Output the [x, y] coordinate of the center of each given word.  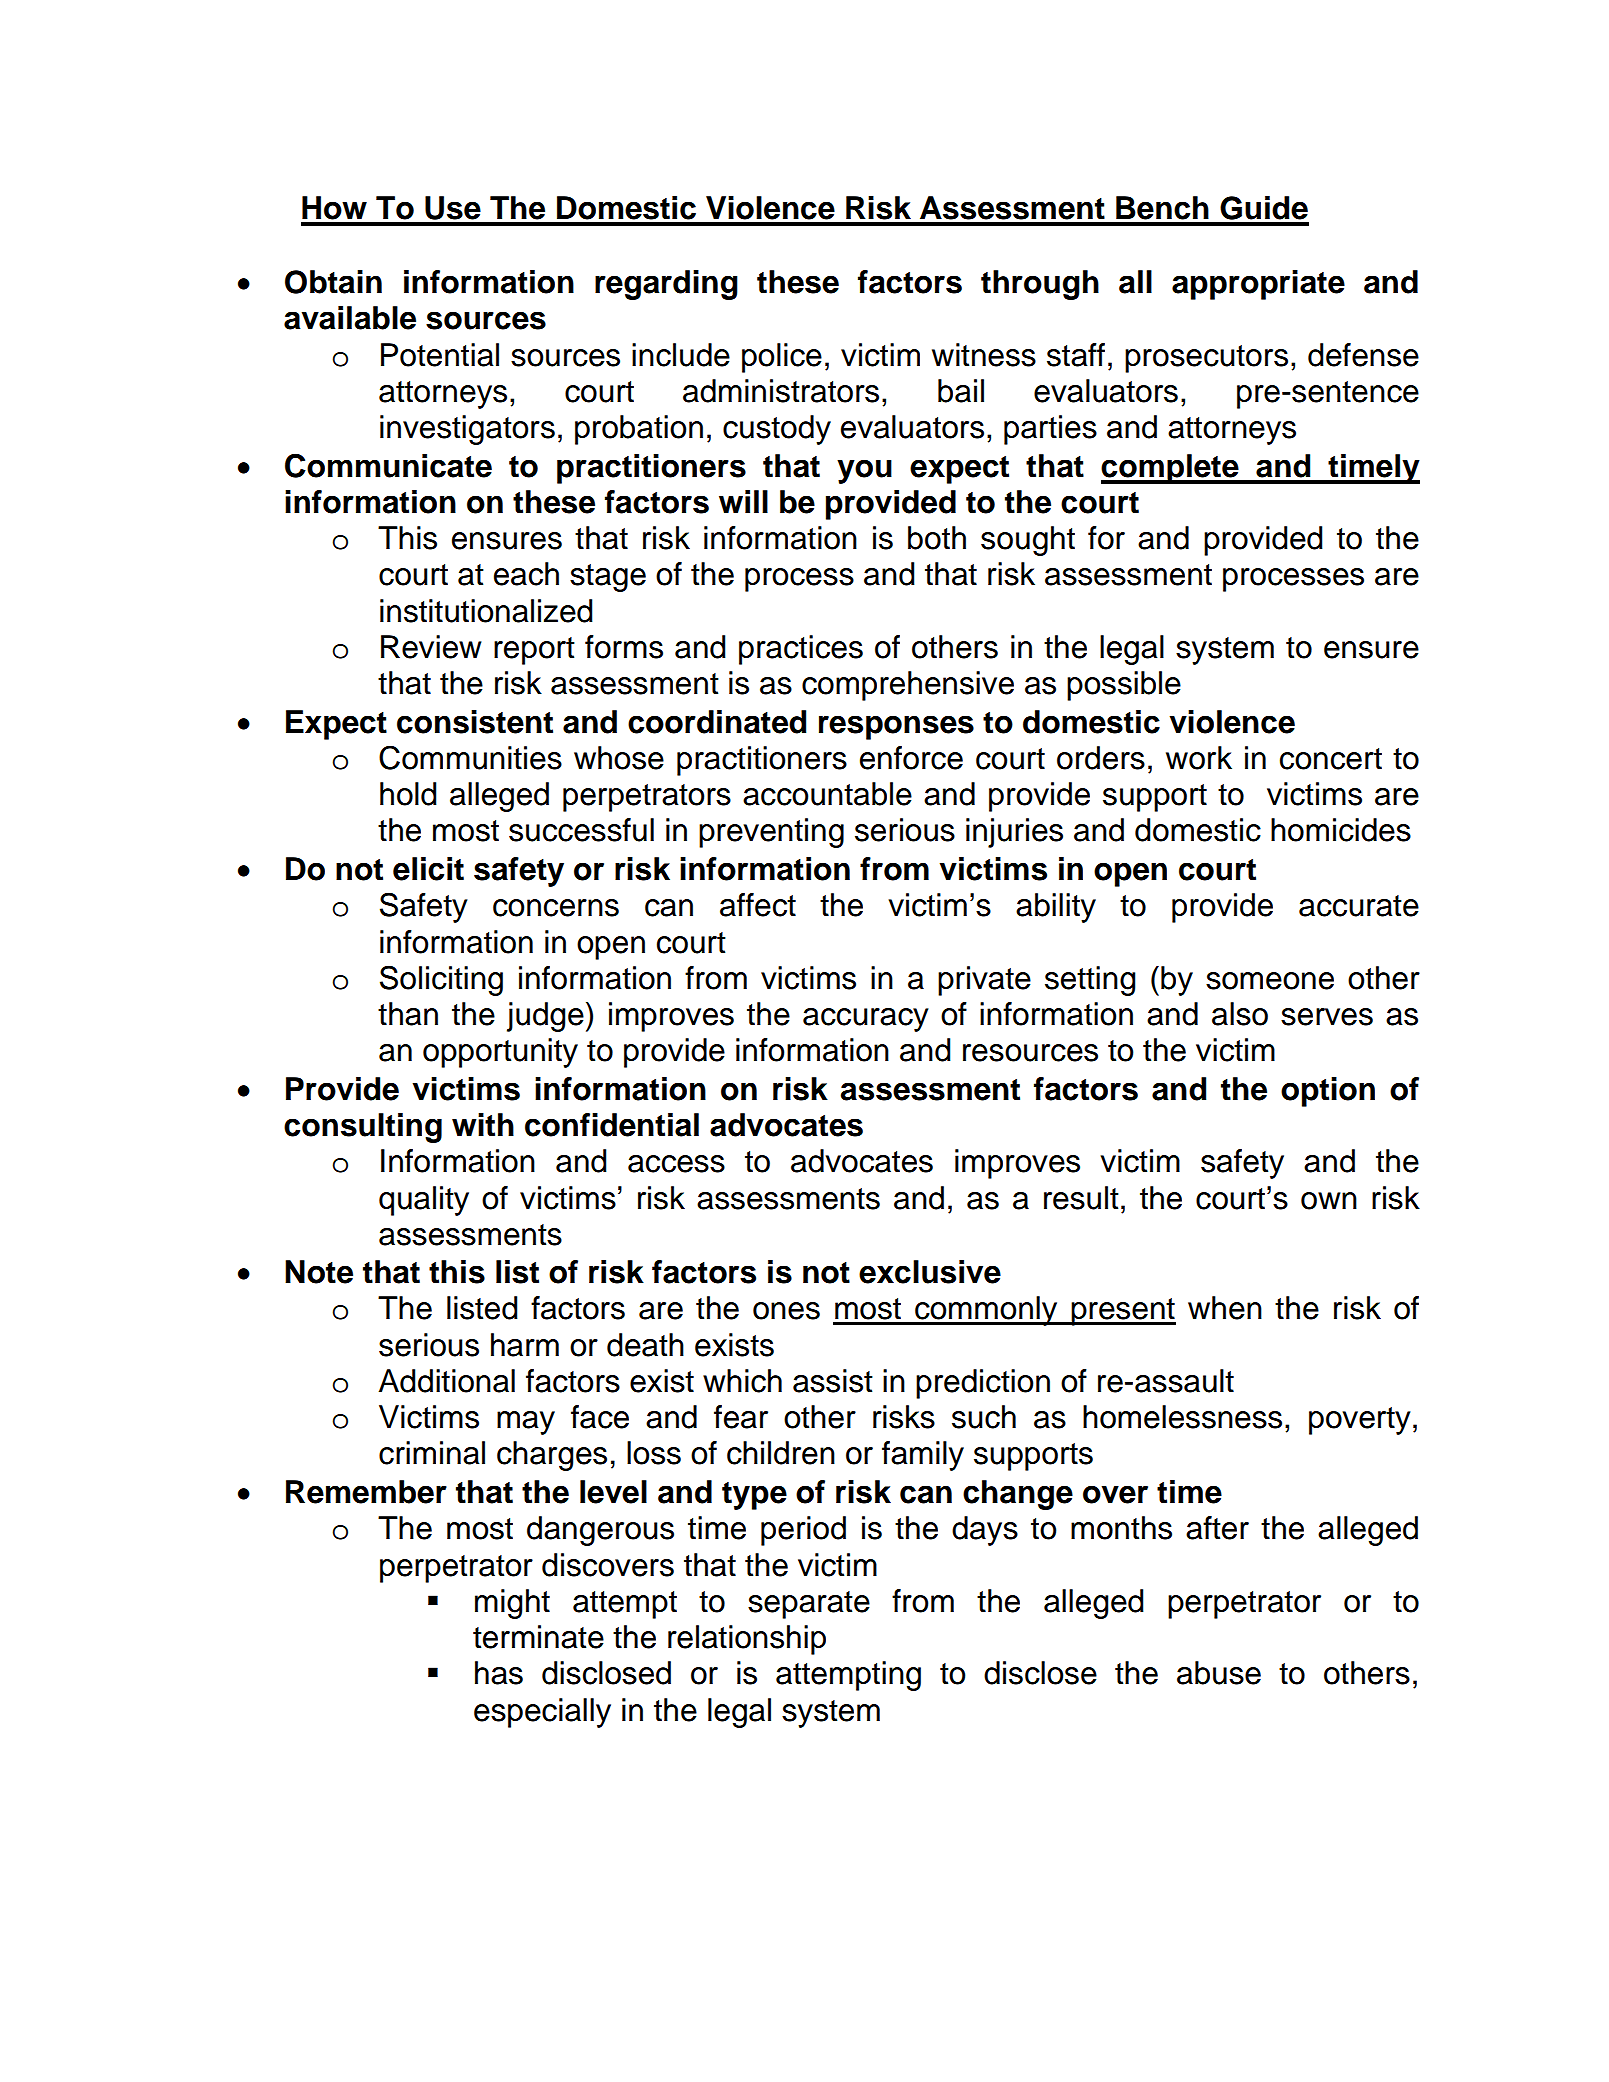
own [1329, 1201]
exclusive [930, 1272]
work [1199, 758]
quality [424, 1201]
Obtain [333, 282]
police [782, 358]
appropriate [1258, 285]
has [499, 1673]
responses [896, 727]
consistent [475, 722]
